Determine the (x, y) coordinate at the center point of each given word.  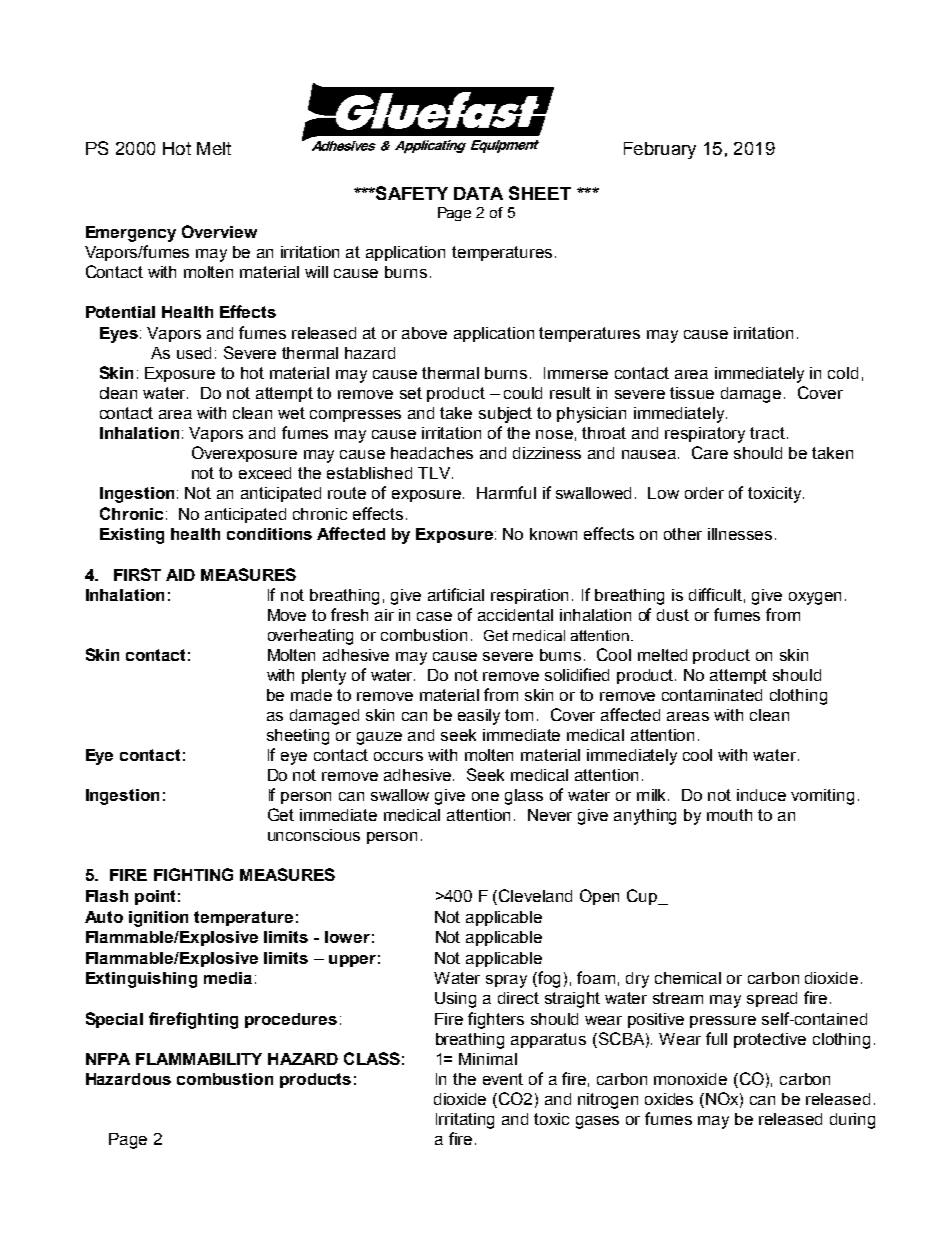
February (660, 150)
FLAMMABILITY (199, 1059)
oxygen (815, 598)
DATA (478, 193)
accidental (515, 615)
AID (180, 575)
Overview (219, 231)
